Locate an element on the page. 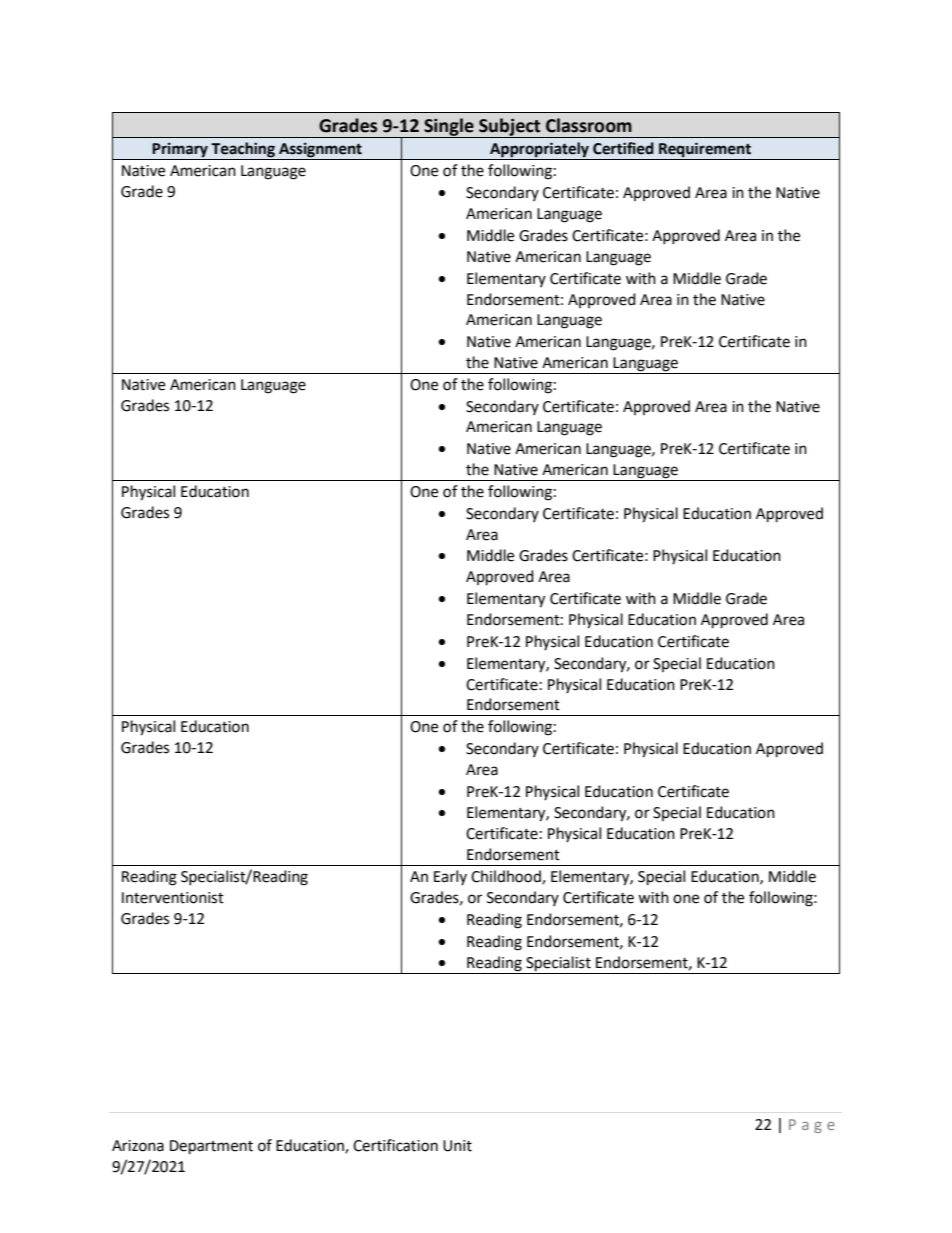 This document has height=1233, width=952. Certified is located at coordinates (623, 148).
